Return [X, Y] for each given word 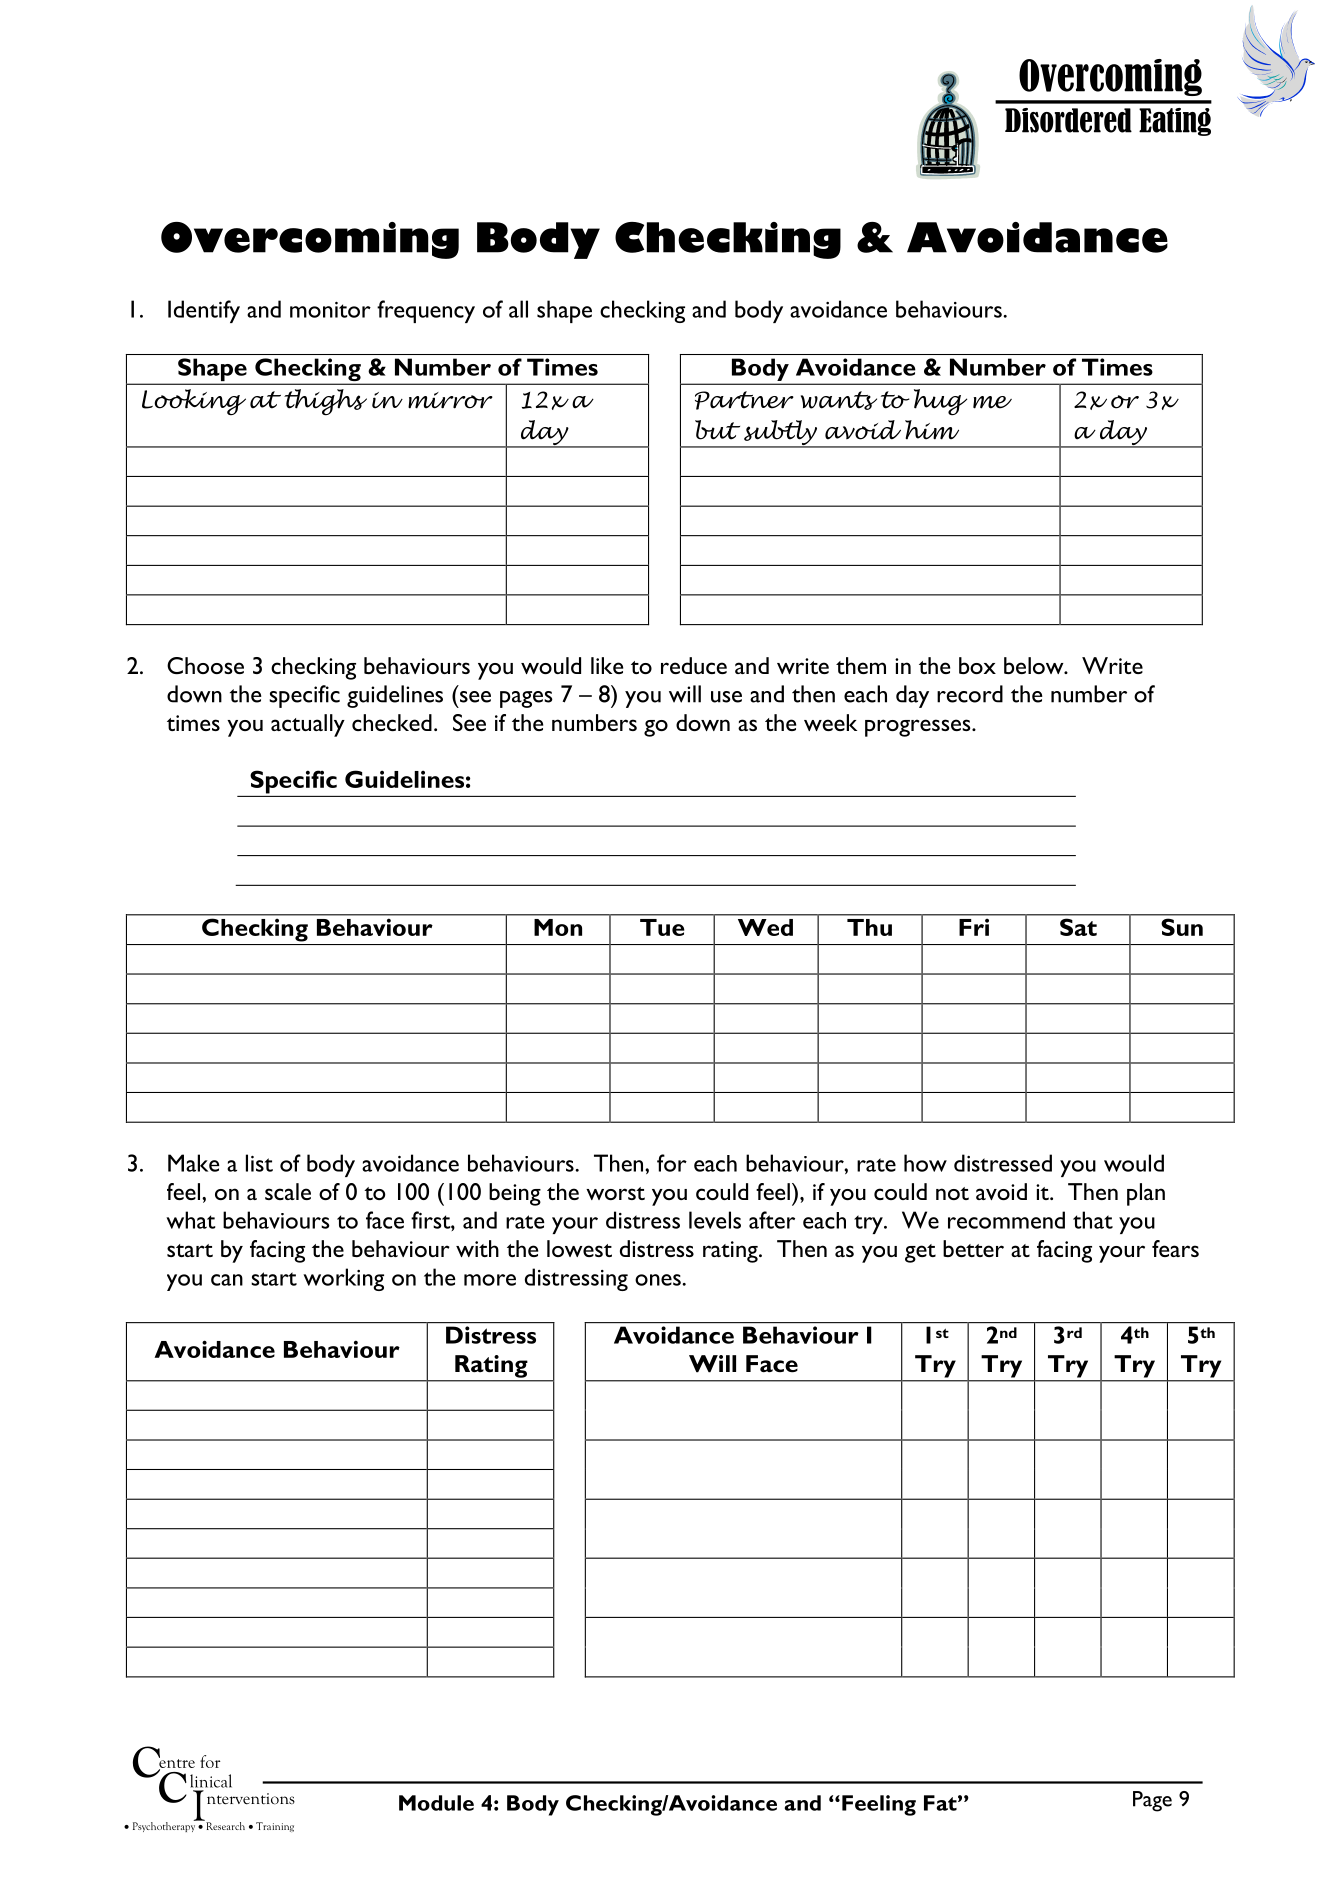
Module [436, 1803]
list [259, 1163]
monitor [330, 310]
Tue [662, 927]
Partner [744, 400]
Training [275, 1827]
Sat [1078, 927]
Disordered [1068, 120]
